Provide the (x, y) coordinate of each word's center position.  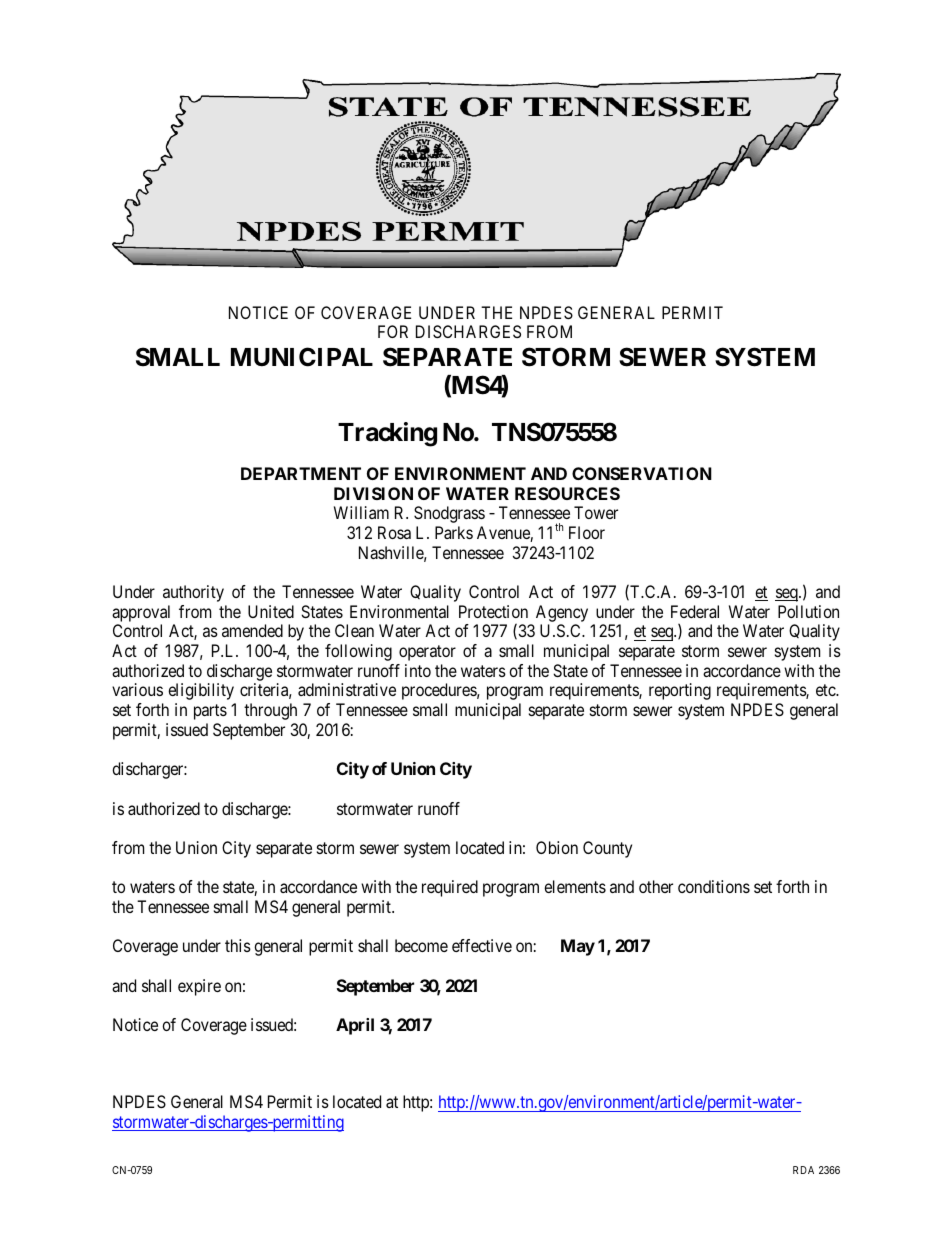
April (355, 1026)
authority (193, 593)
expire (199, 987)
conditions (714, 886)
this (238, 945)
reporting (680, 691)
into (418, 670)
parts (210, 712)
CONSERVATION (642, 473)
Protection (493, 611)
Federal (695, 611)
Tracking (387, 434)
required (450, 888)
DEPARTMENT (301, 473)
